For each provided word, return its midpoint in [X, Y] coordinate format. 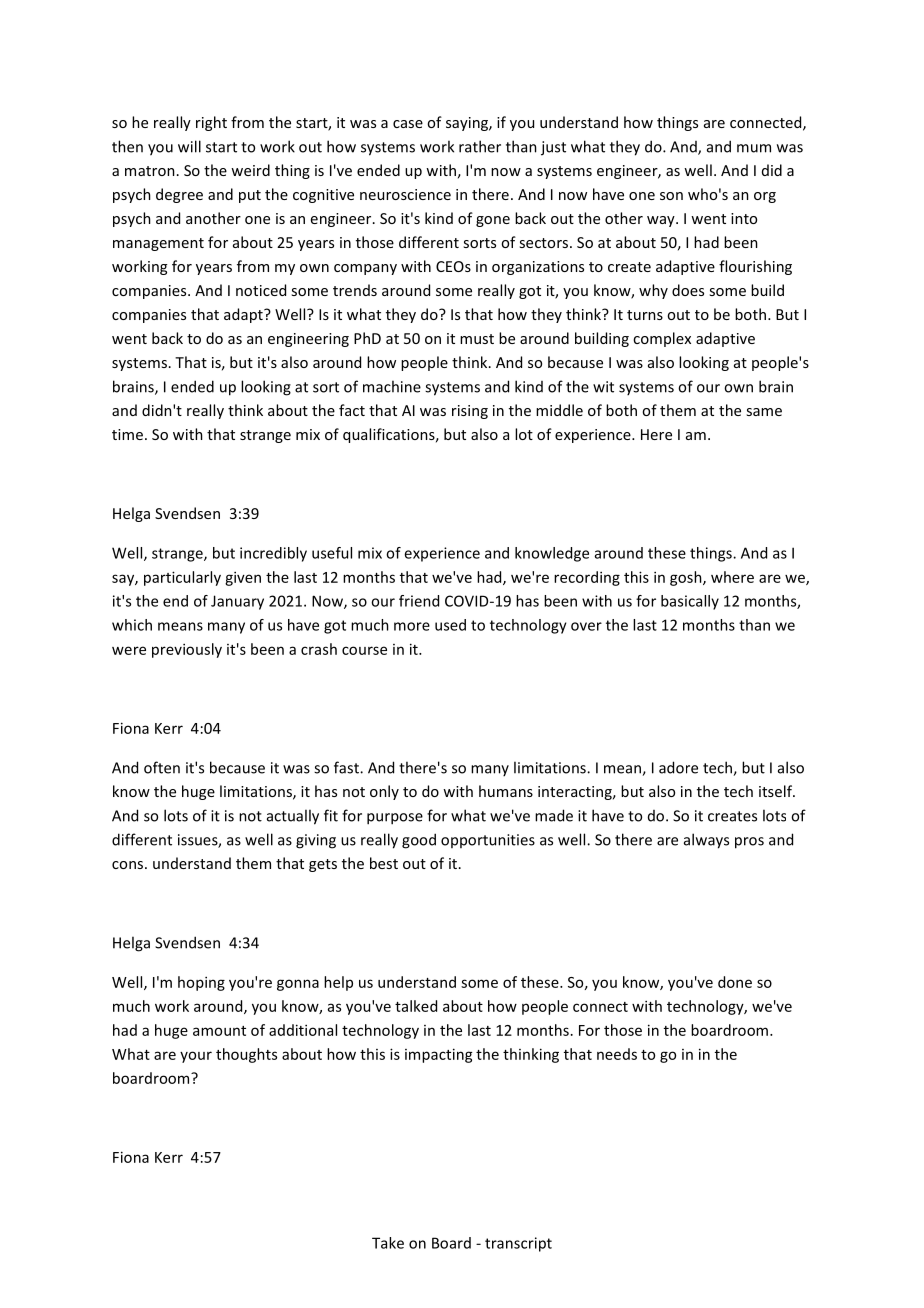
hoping [201, 983]
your [196, 1057]
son [671, 196]
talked [416, 1006]
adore [678, 767]
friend [419, 601]
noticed [261, 290]
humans [506, 791]
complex [662, 339]
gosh [687, 578]
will [189, 146]
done [735, 982]
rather [480, 146]
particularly [182, 578]
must [477, 339]
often [162, 767]
